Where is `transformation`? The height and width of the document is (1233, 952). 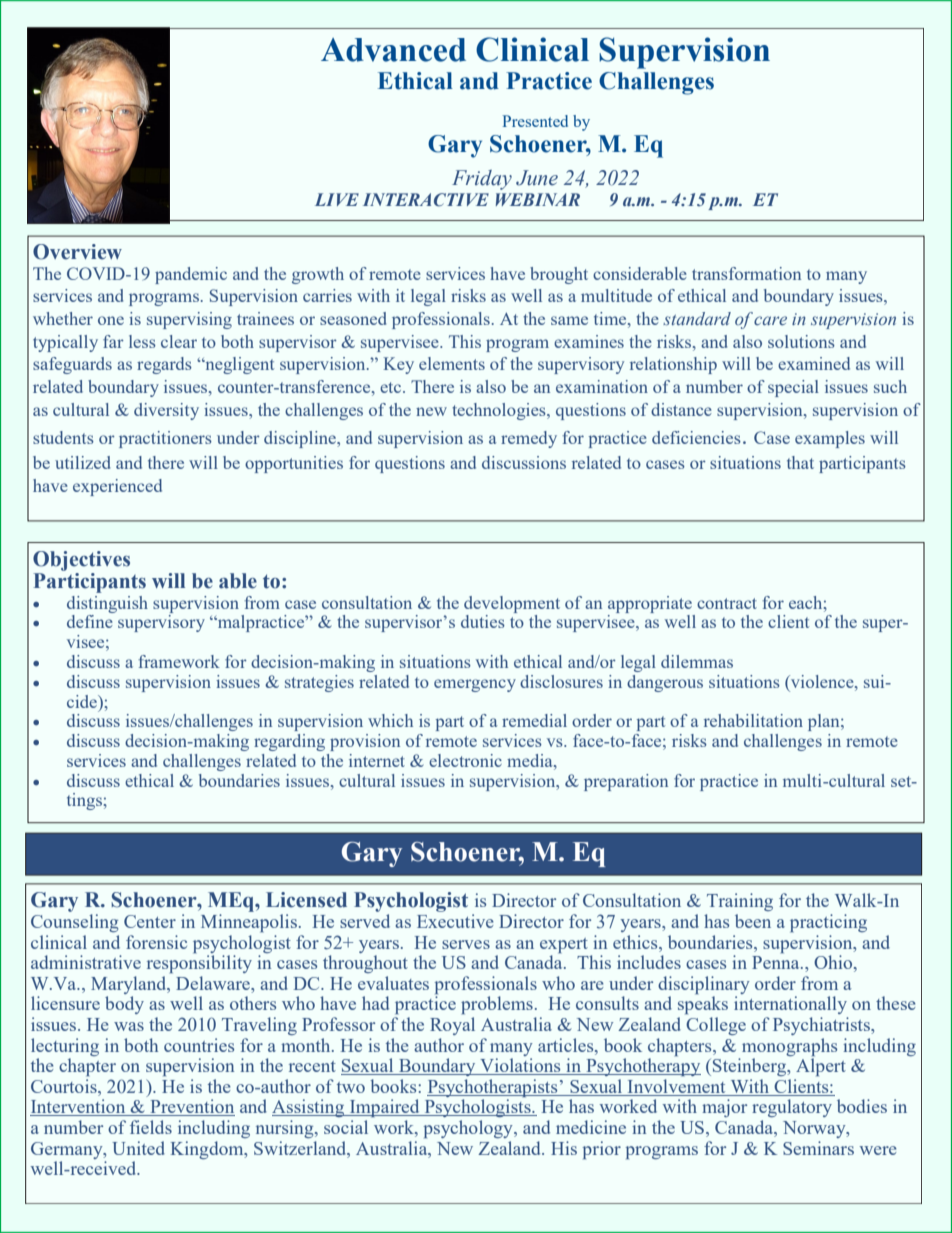
transformation is located at coordinates (746, 273).
